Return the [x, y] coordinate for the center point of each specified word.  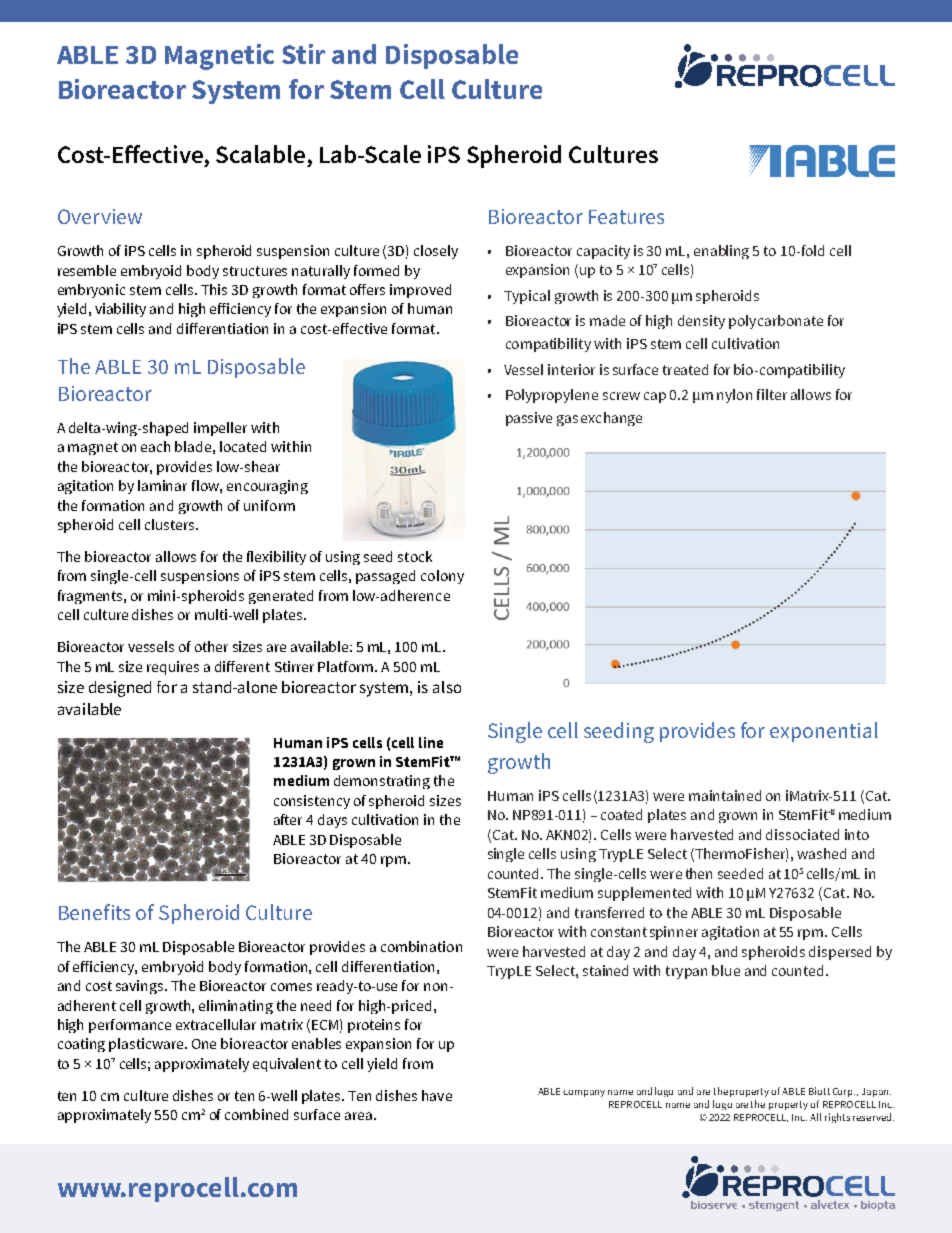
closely [436, 252]
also [447, 687]
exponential [824, 732]
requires [173, 668]
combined [256, 1114]
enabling [721, 252]
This [214, 289]
